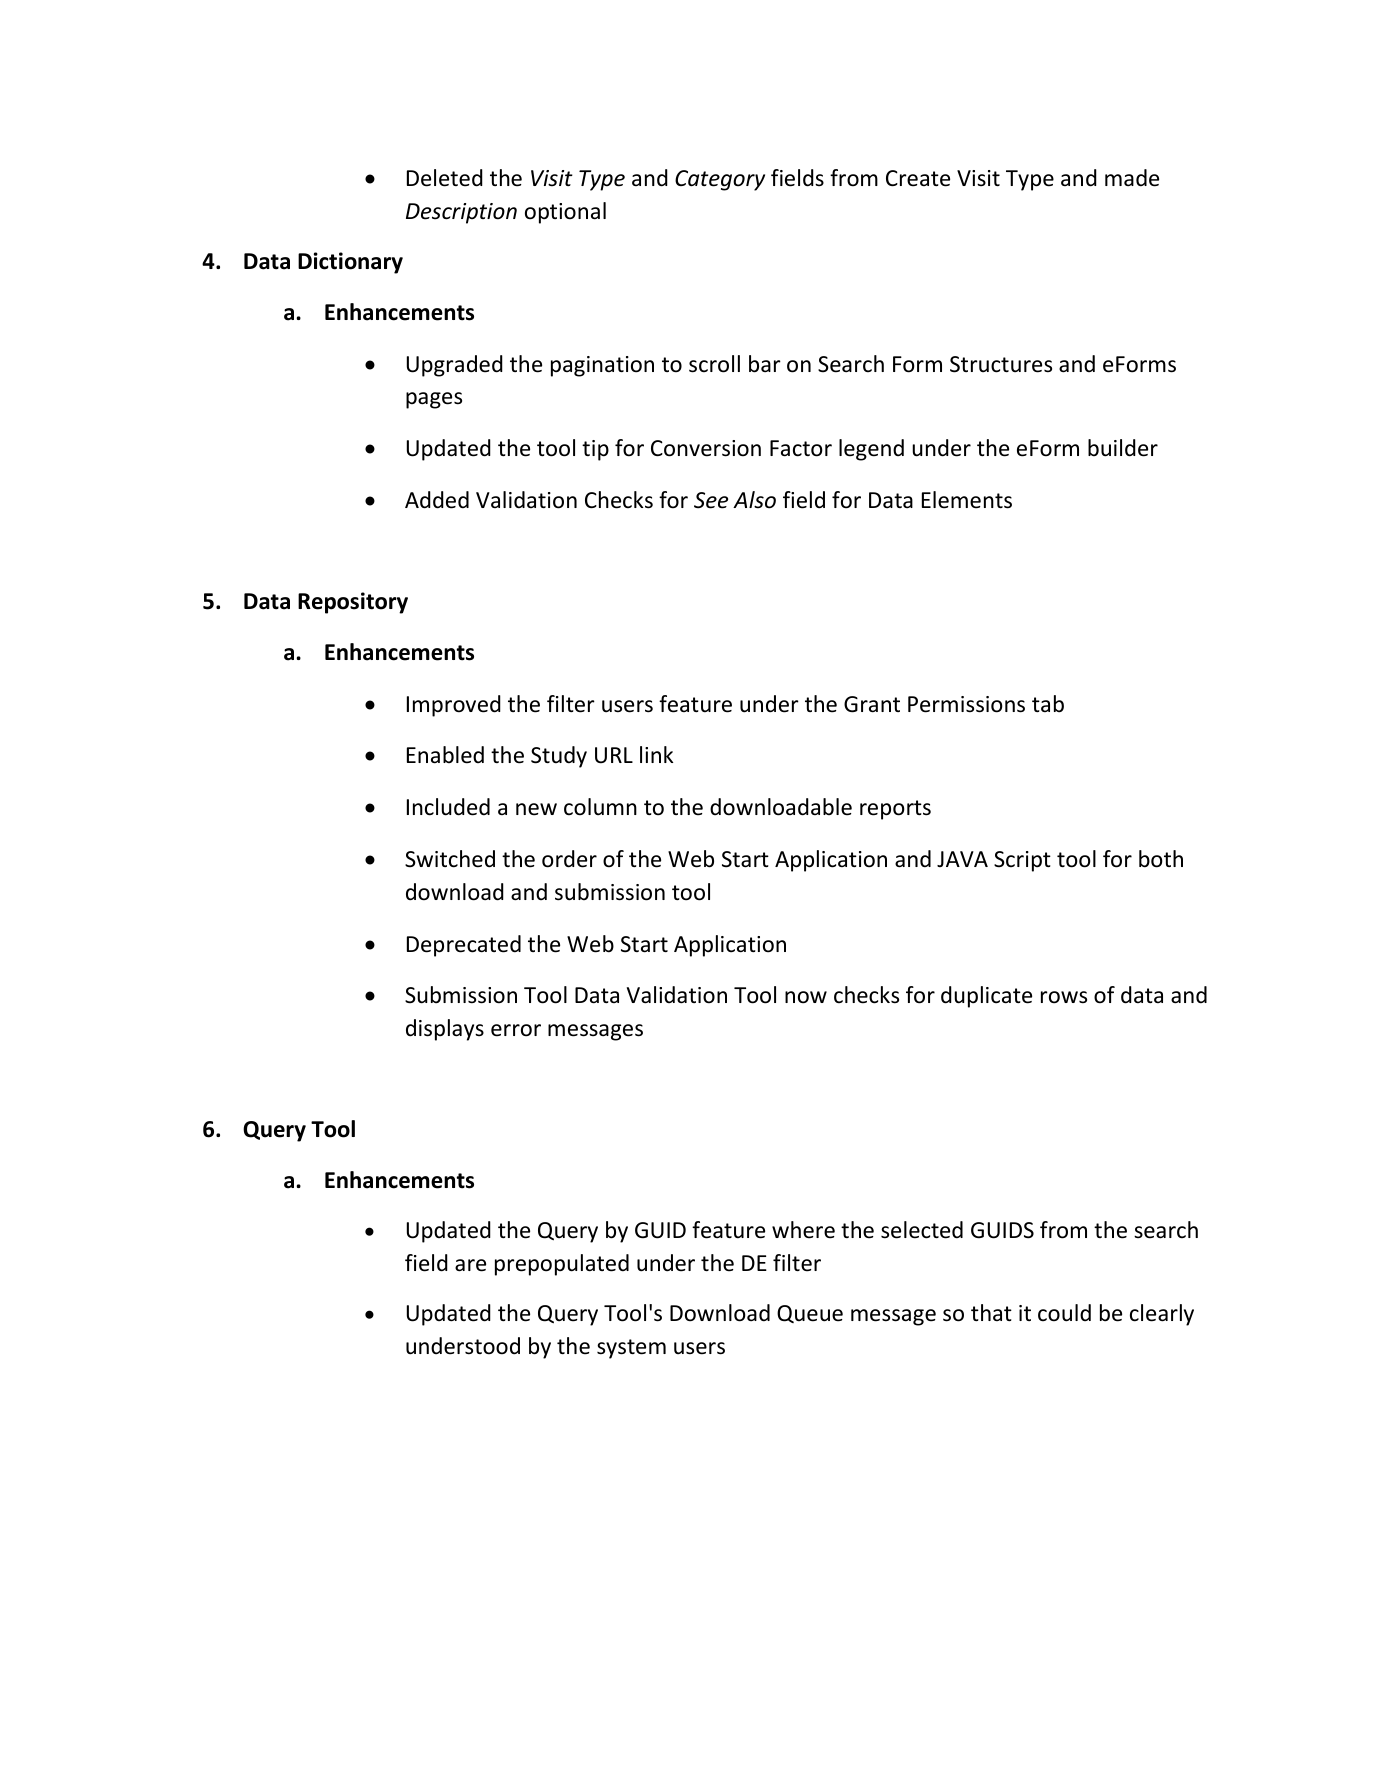  I want to click on now, so click(806, 997).
